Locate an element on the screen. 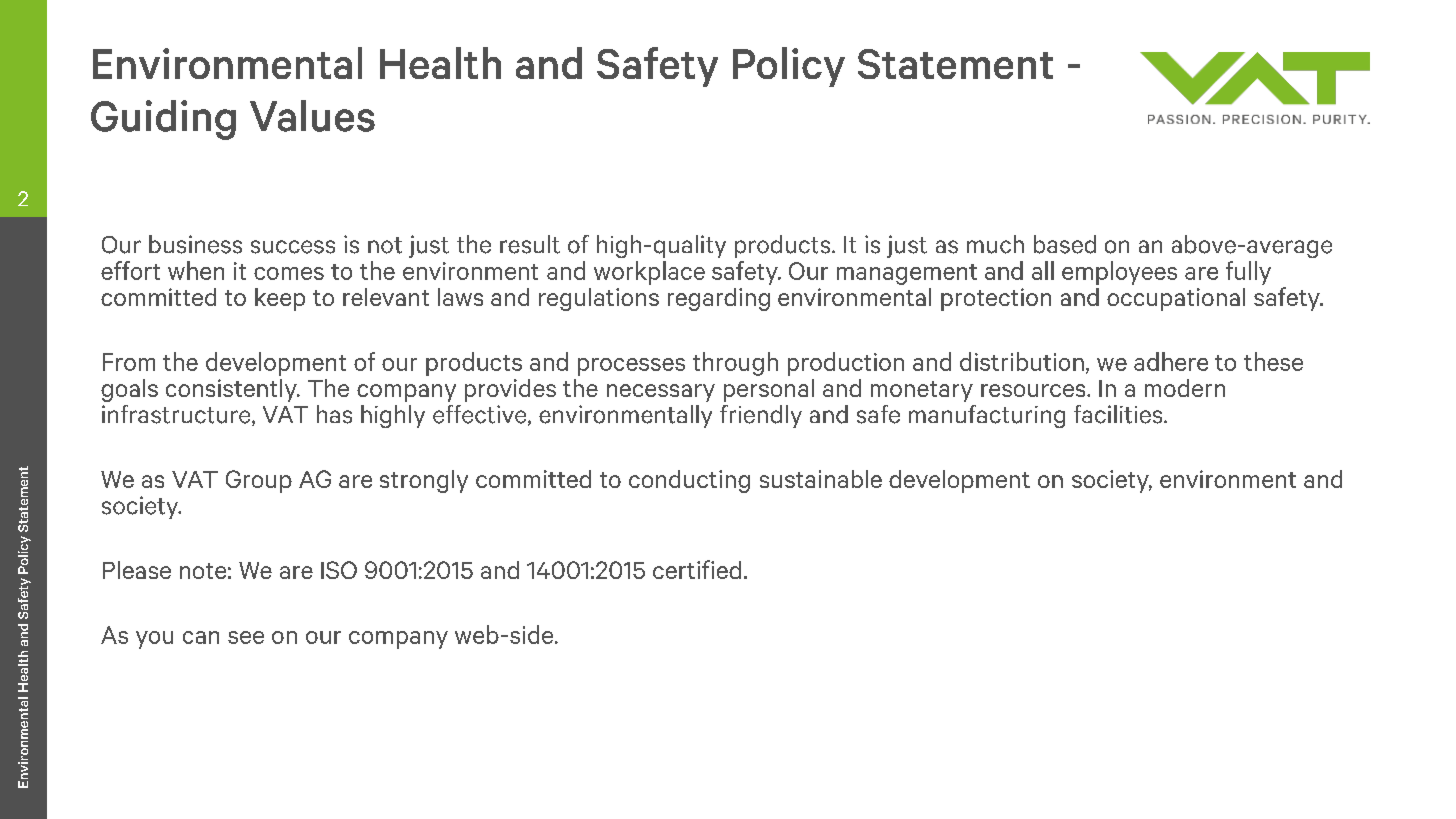  consistently is located at coordinates (232, 390).
